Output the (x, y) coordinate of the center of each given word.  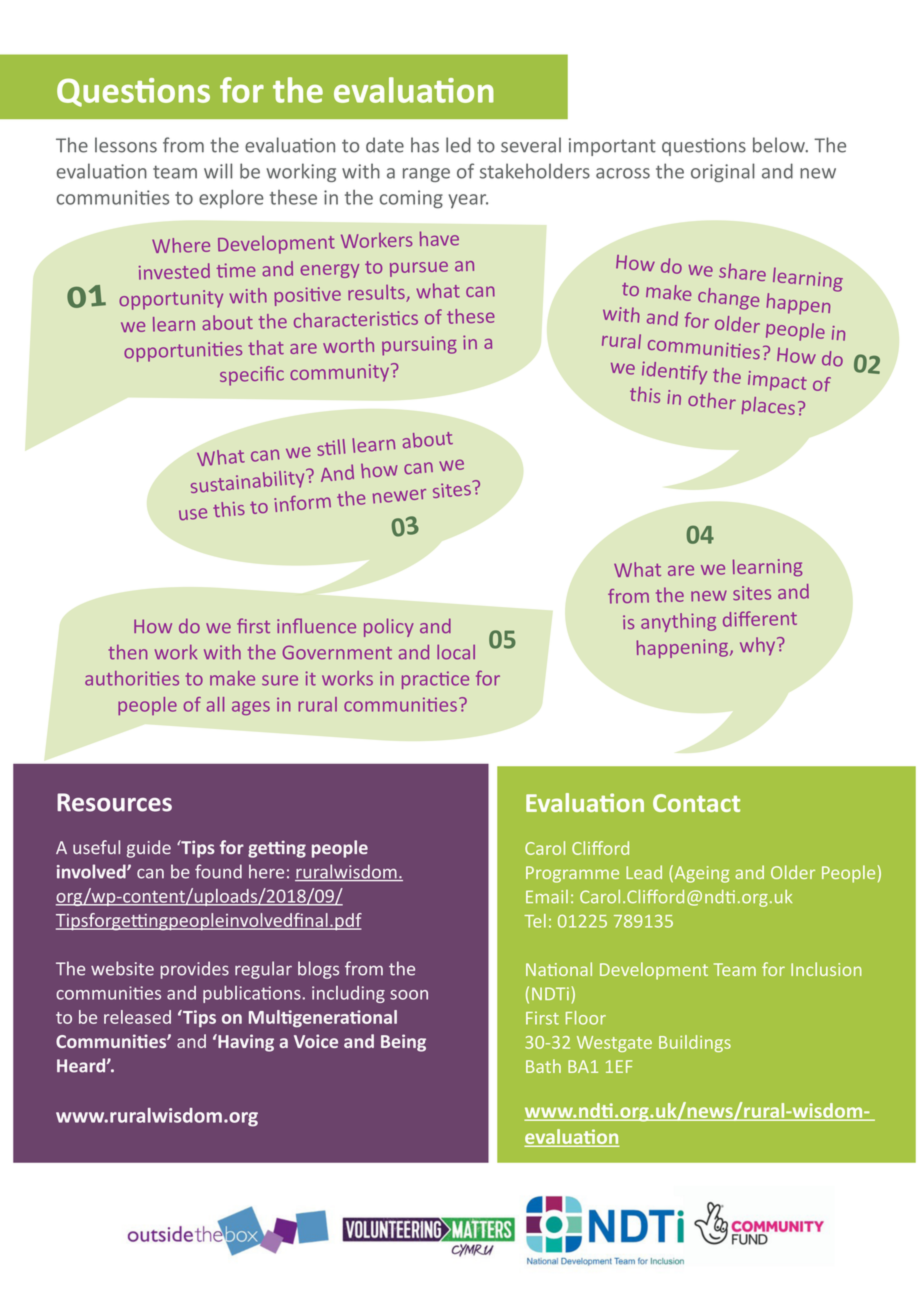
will (218, 171)
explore (231, 198)
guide (149, 849)
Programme (572, 874)
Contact (696, 803)
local (456, 652)
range (426, 175)
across (623, 173)
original (723, 172)
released (137, 1017)
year (468, 201)
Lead (644, 872)
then (127, 652)
